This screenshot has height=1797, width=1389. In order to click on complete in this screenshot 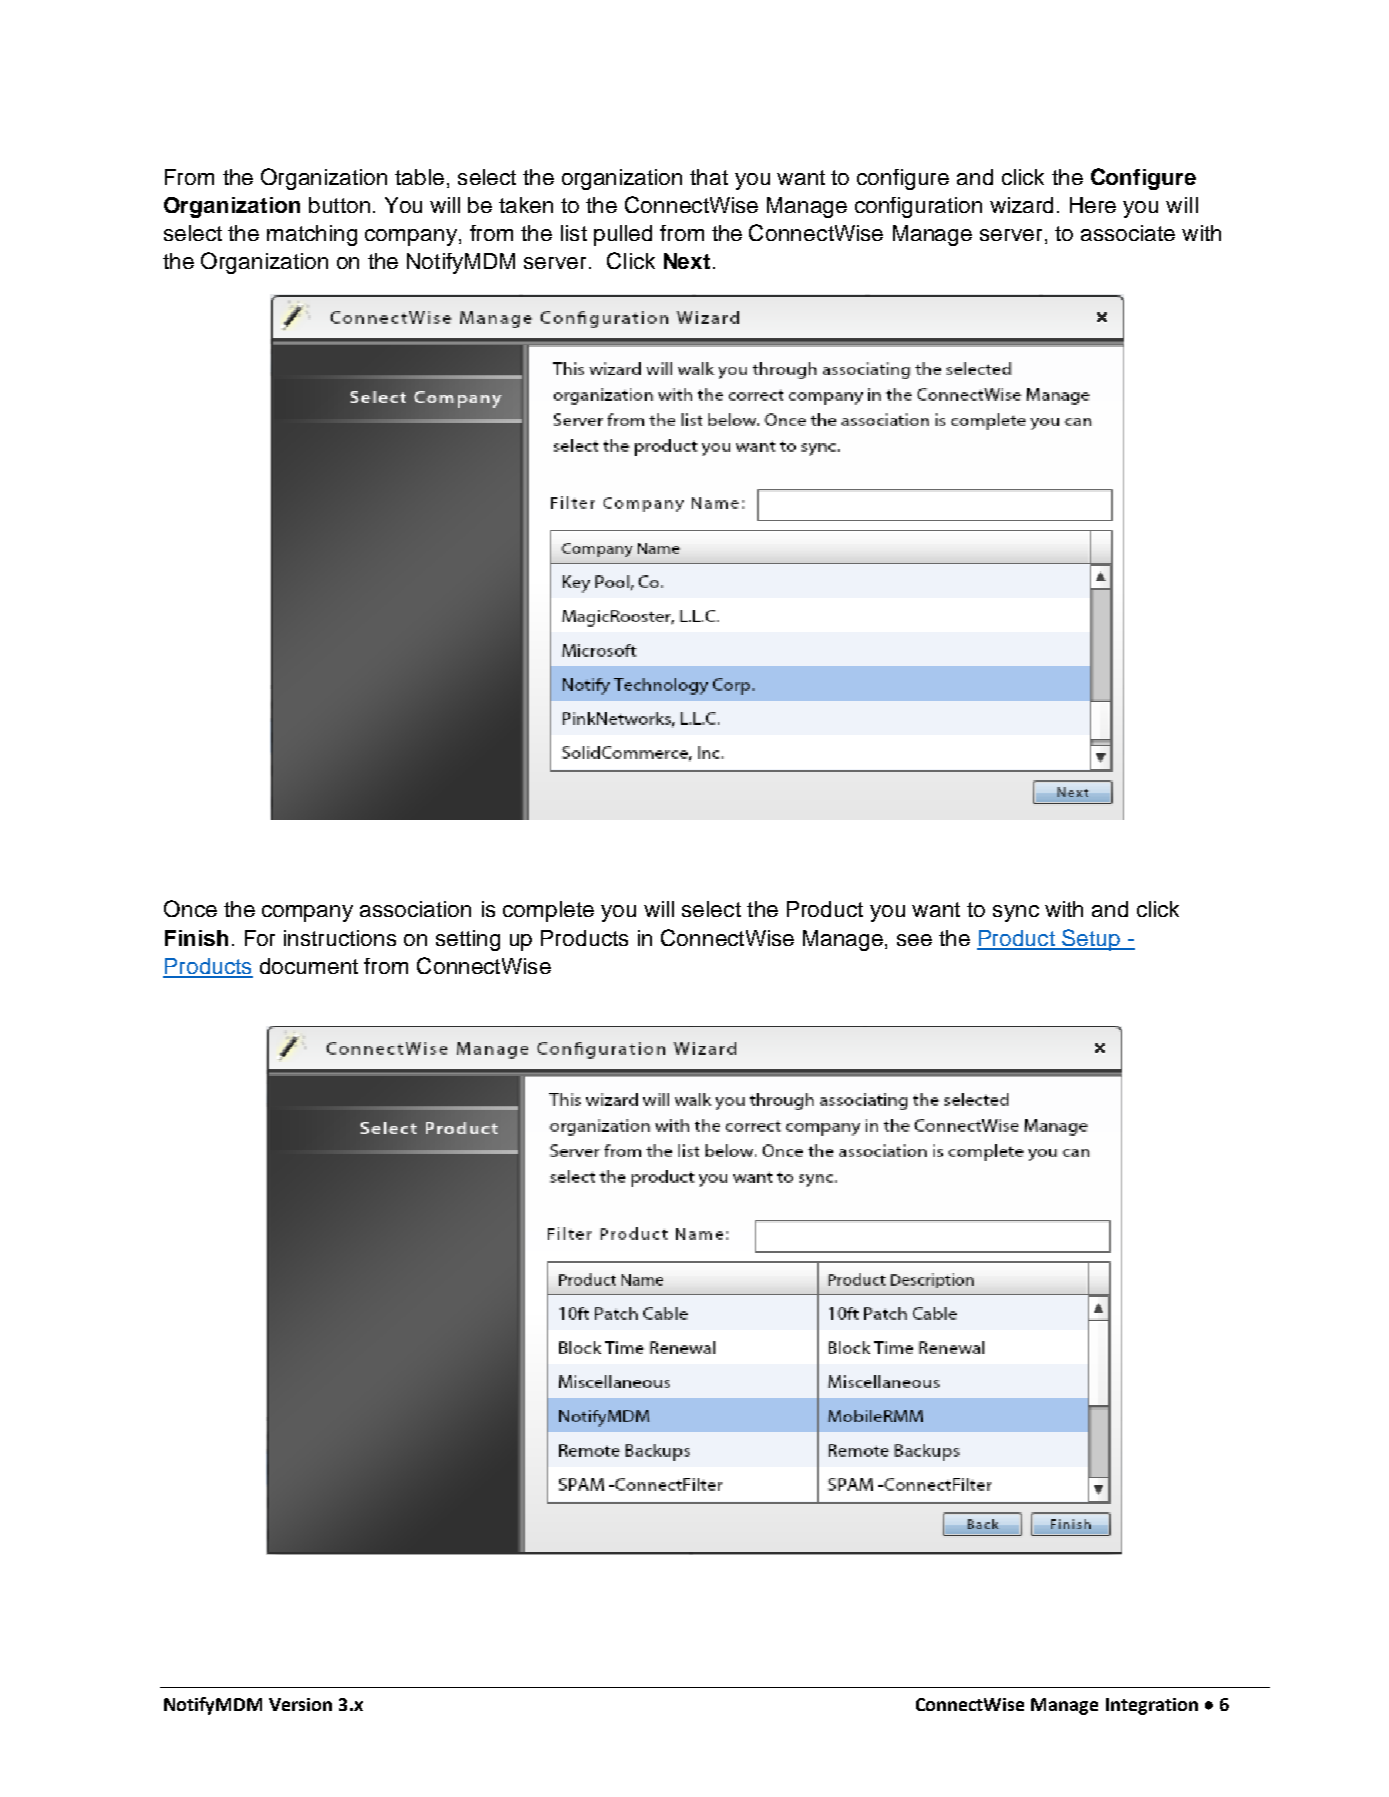, I will do `click(548, 911)`.
